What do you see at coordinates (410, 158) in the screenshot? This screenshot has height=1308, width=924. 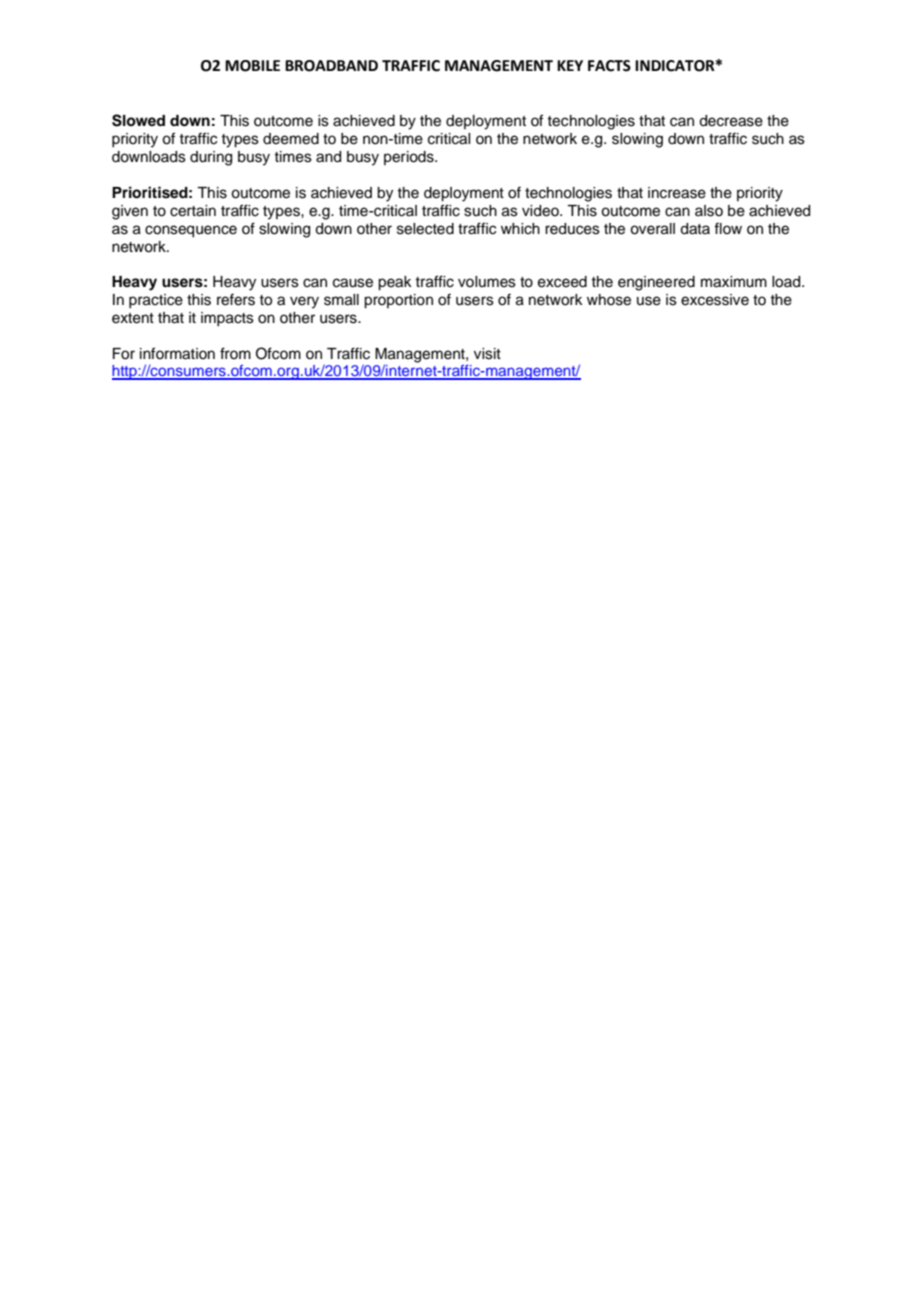 I see `periods` at bounding box center [410, 158].
